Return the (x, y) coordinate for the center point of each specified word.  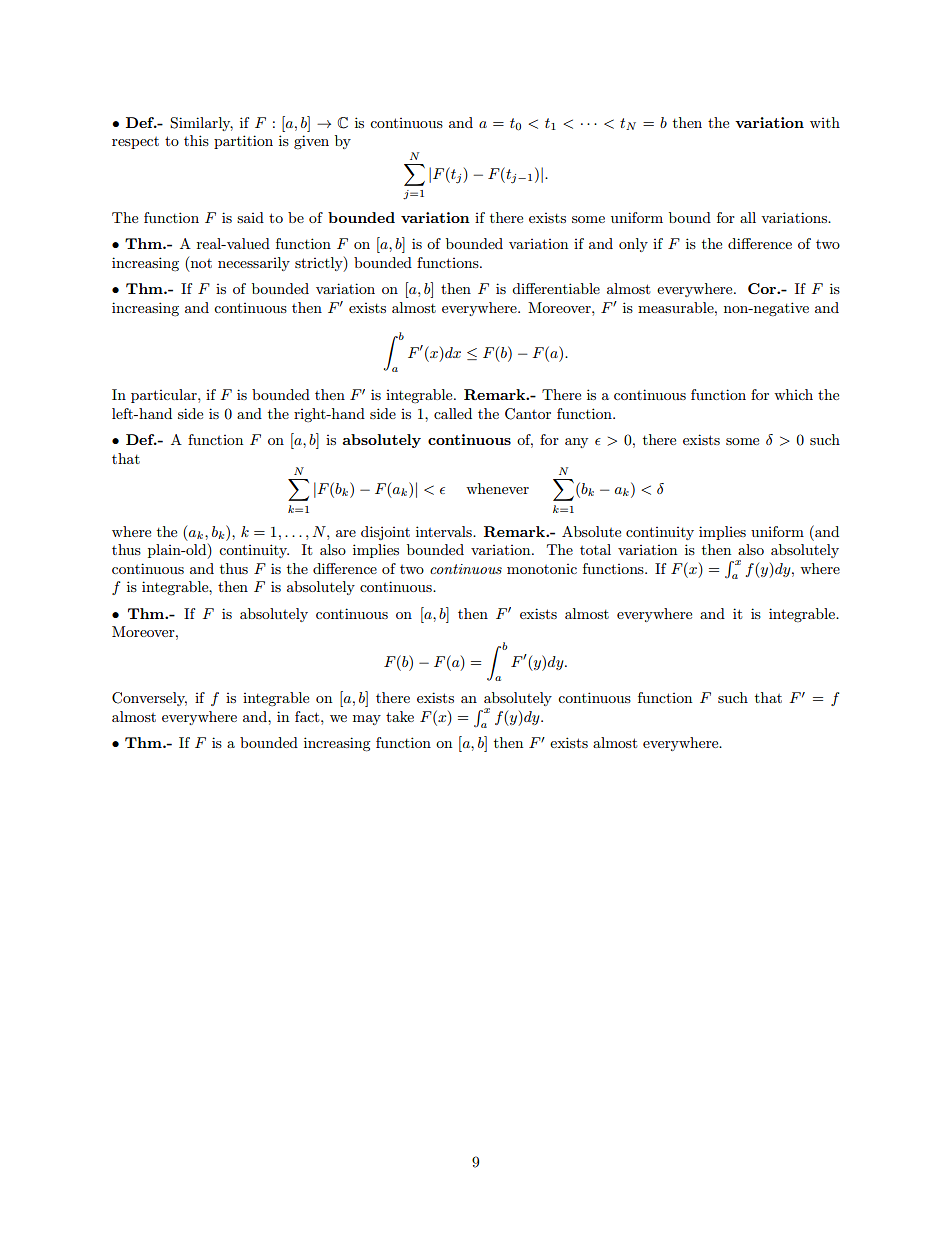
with (825, 122)
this (196, 140)
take (400, 716)
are (346, 533)
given (311, 142)
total (595, 549)
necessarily (254, 264)
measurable (677, 307)
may (367, 720)
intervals (445, 531)
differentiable (556, 288)
